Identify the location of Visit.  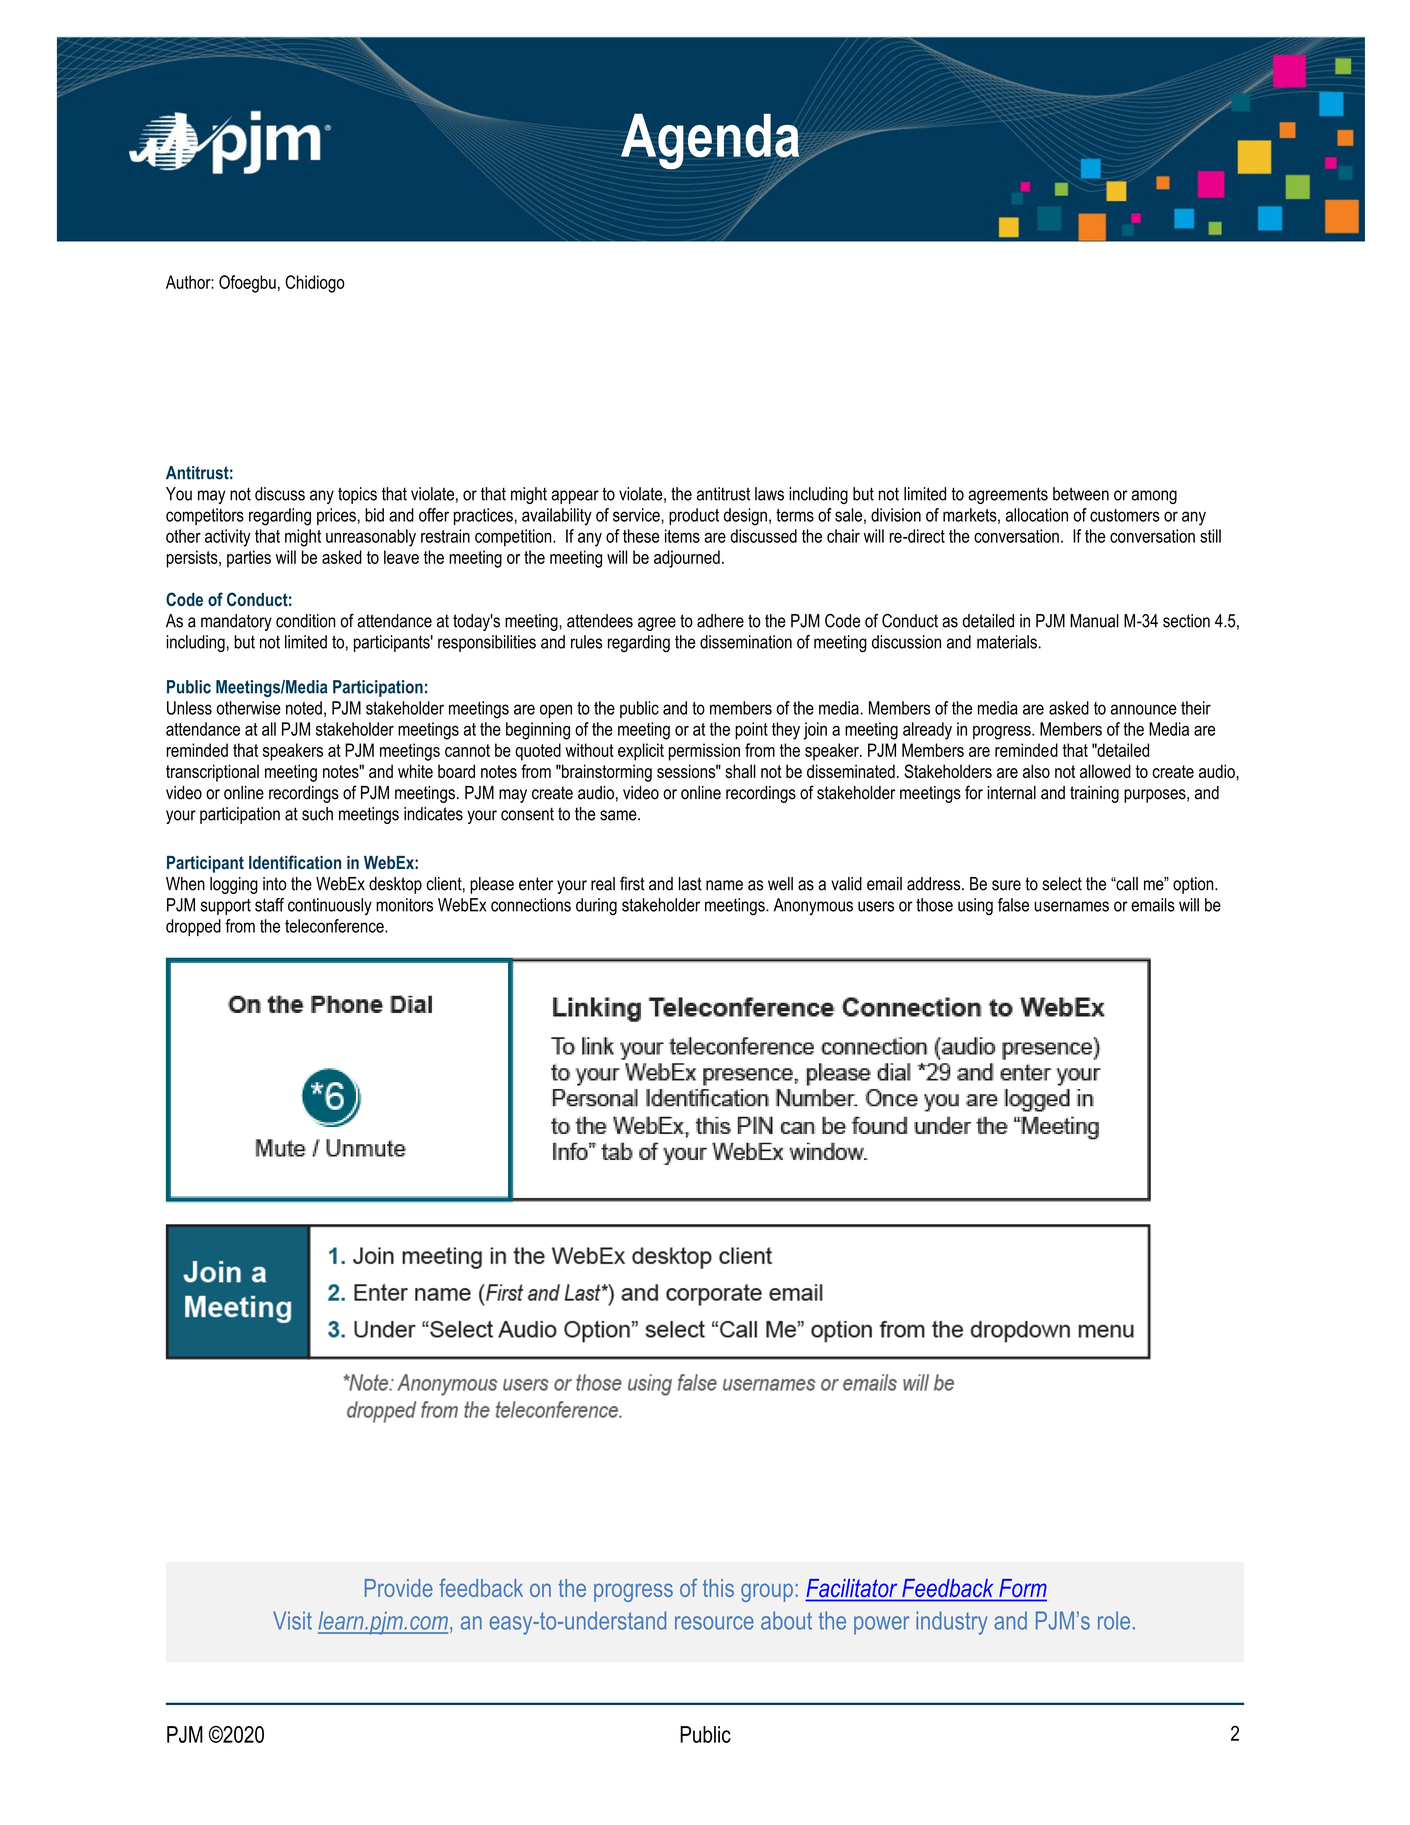
(292, 1620).
